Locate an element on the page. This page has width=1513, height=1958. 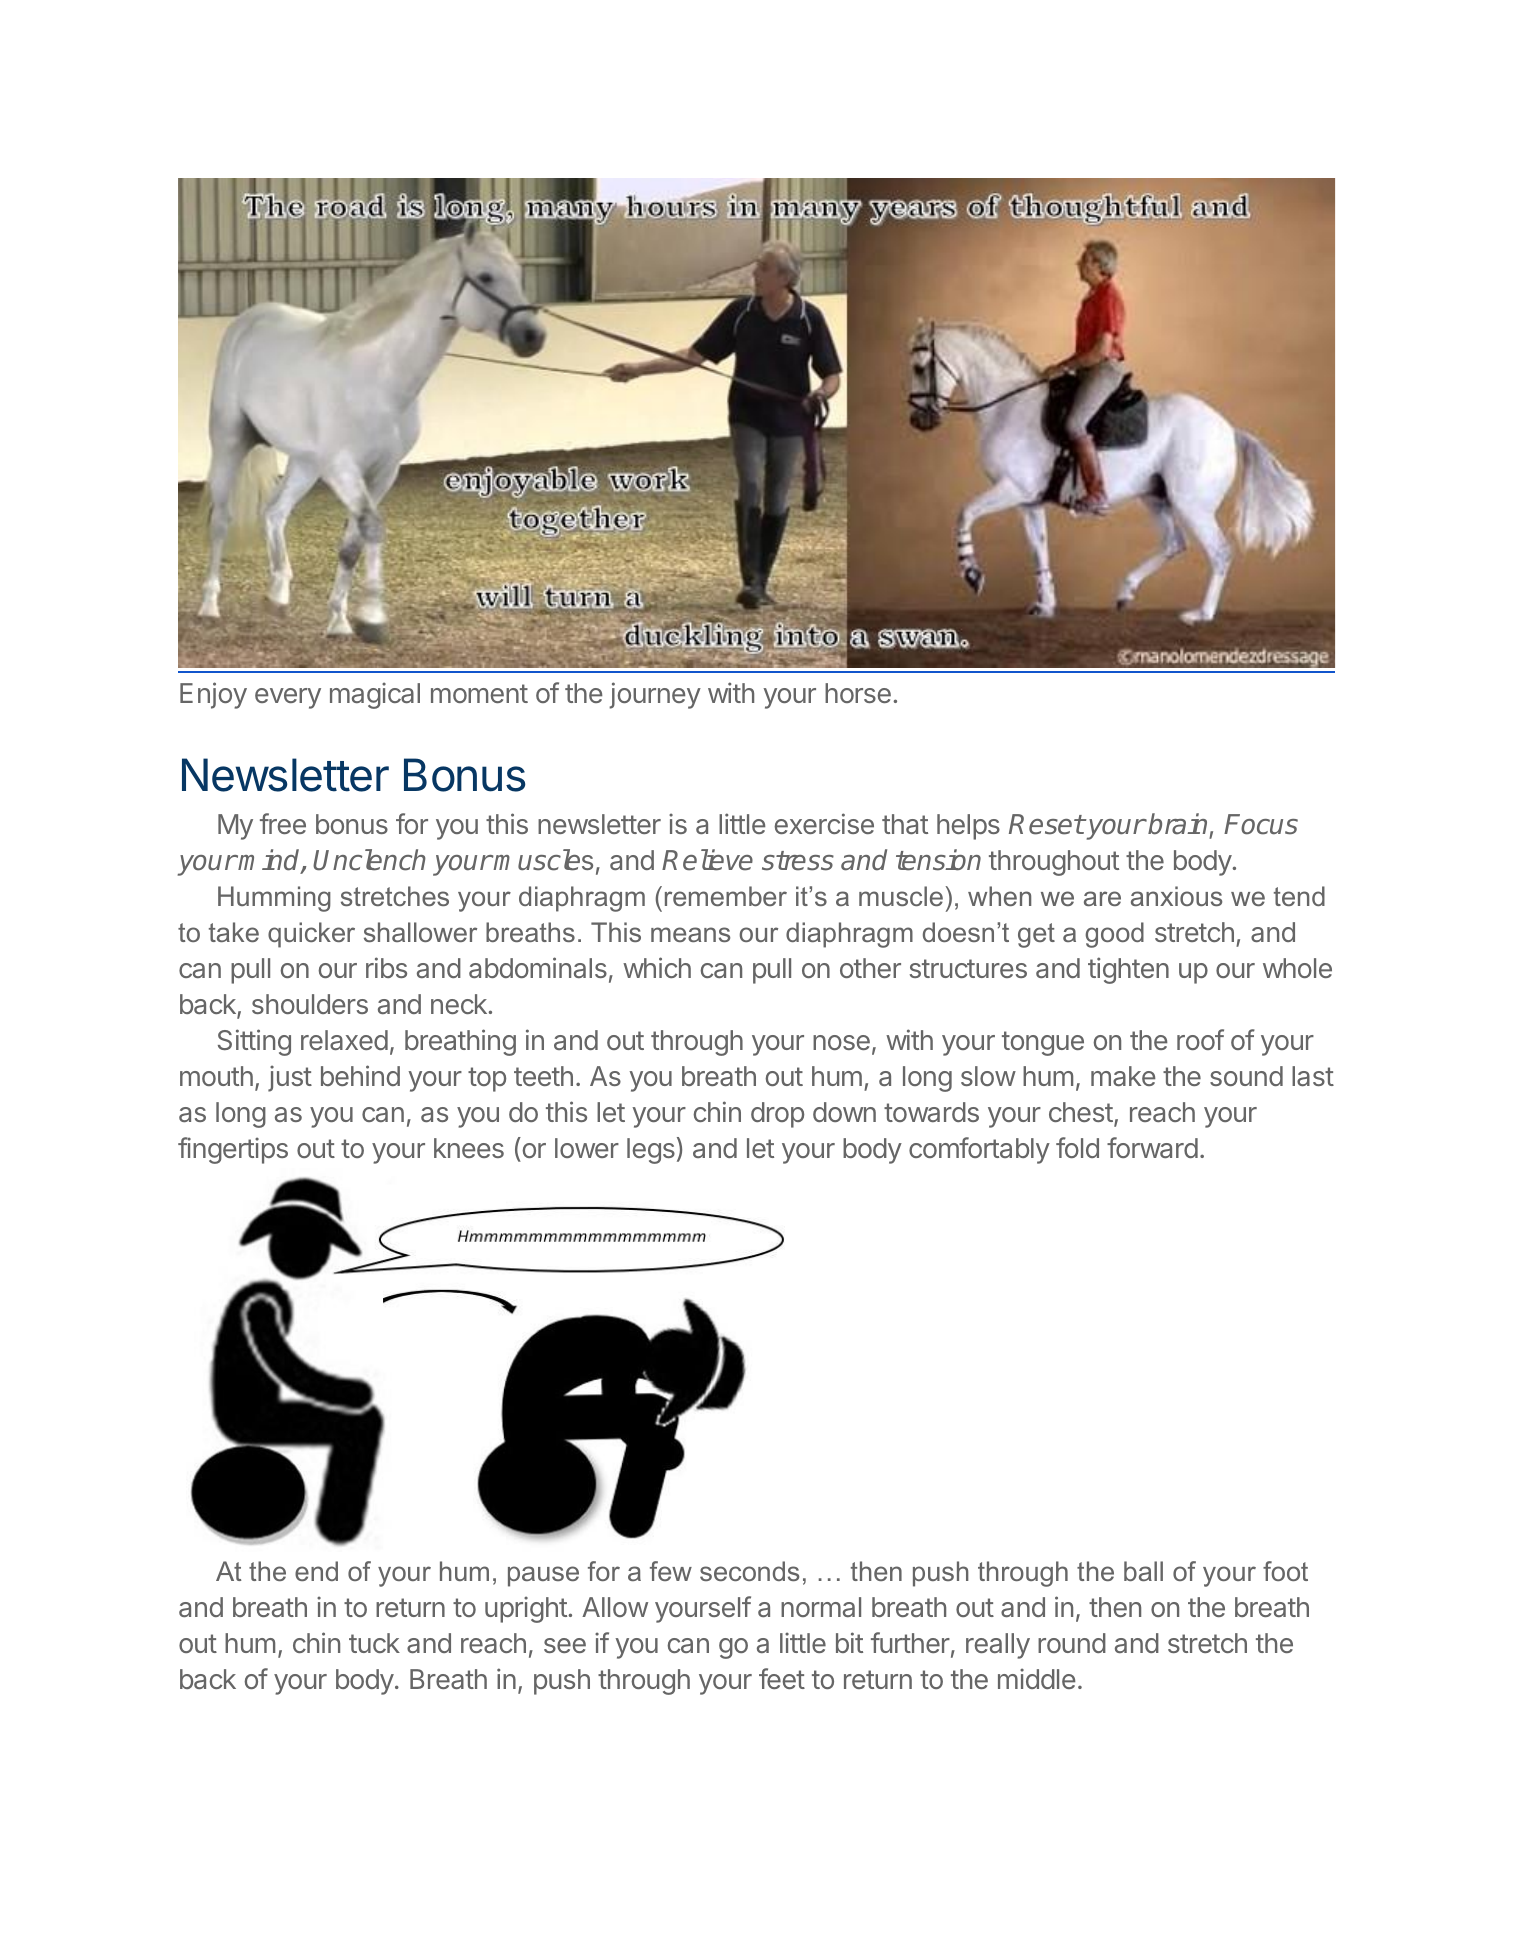
anxious is located at coordinates (1176, 896).
